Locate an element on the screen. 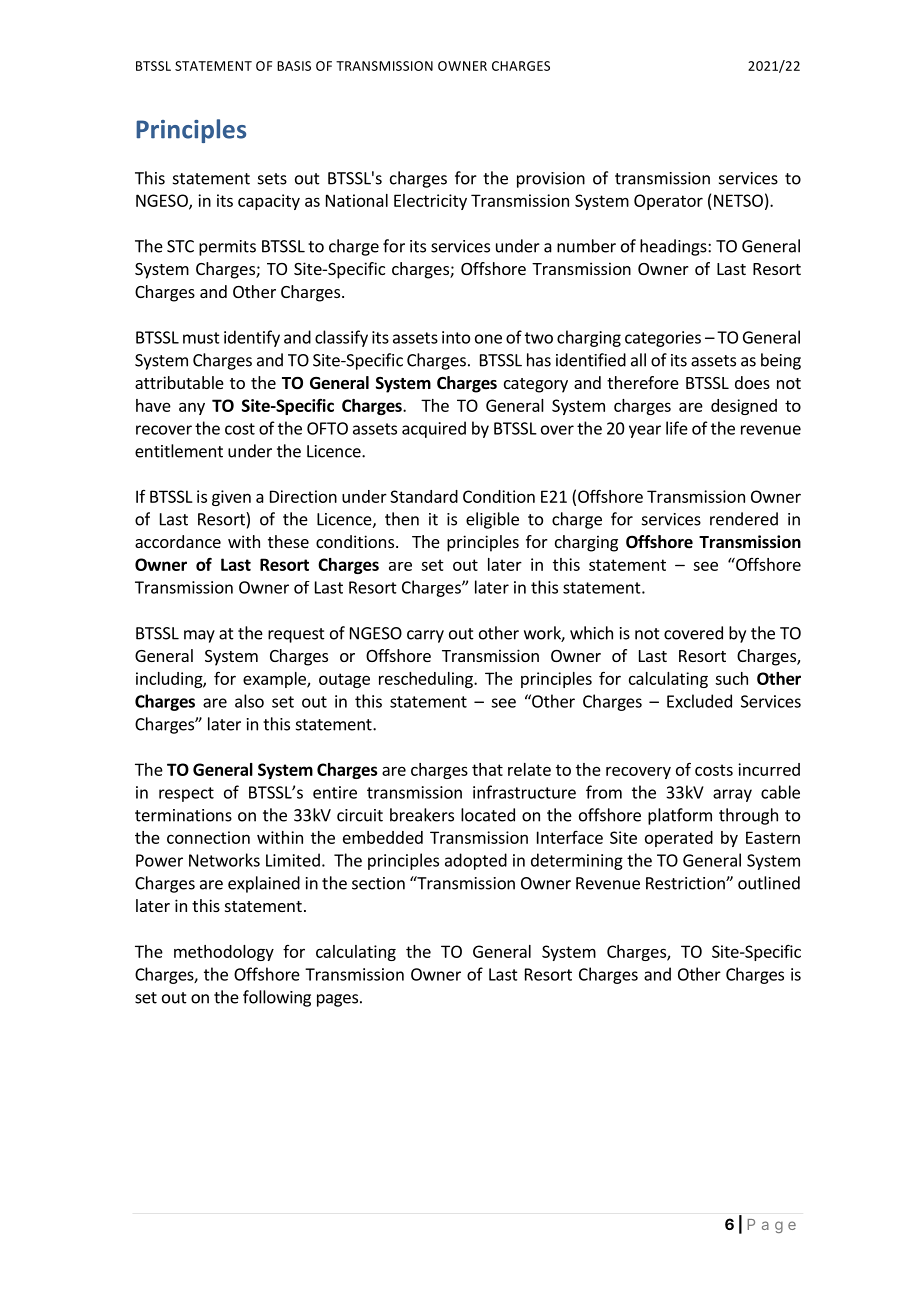 The image size is (924, 1307). eligible is located at coordinates (492, 520).
